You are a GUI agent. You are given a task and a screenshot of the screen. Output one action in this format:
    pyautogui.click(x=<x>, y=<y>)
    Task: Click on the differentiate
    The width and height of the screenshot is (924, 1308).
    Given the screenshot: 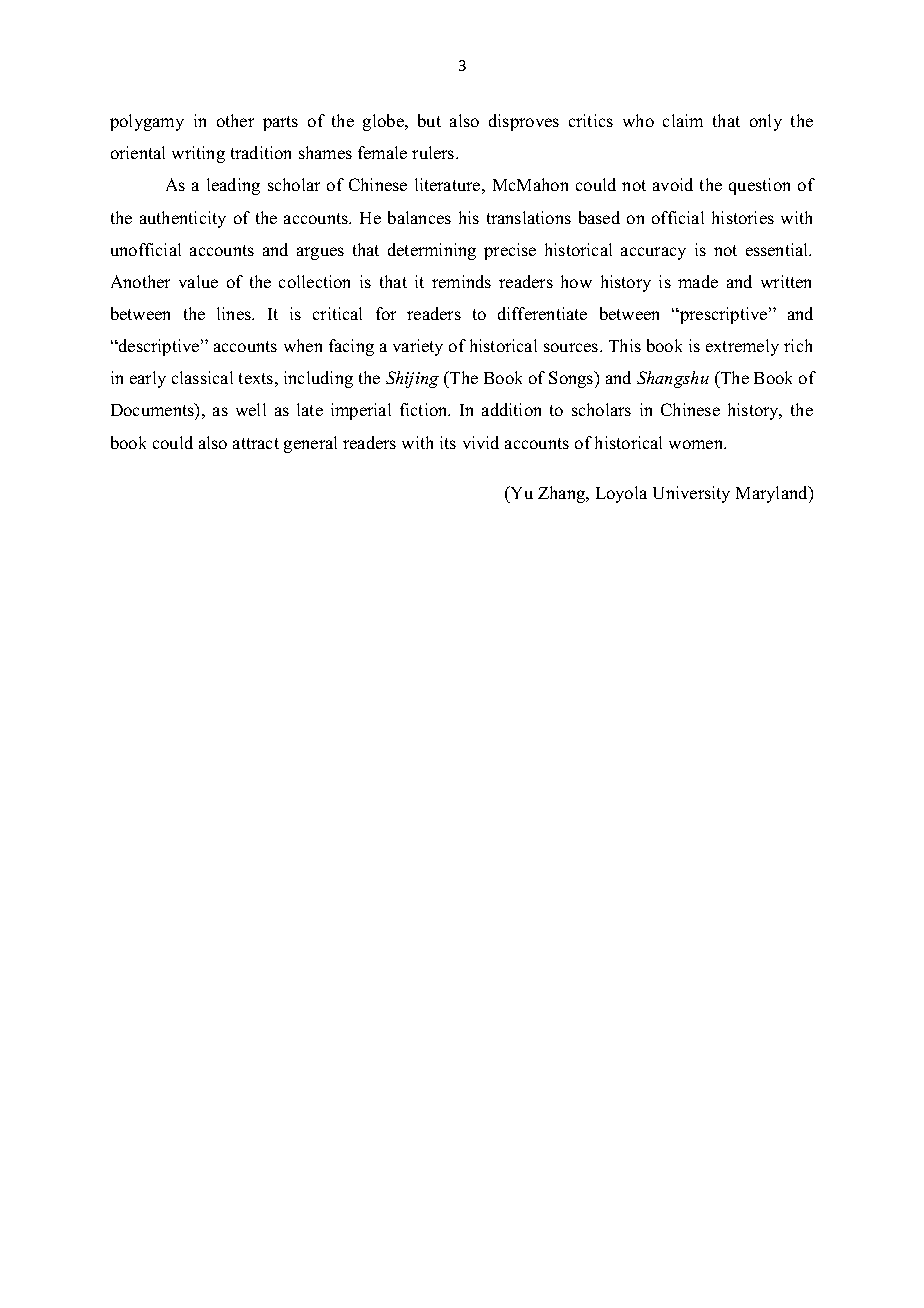 What is the action you would take?
    pyautogui.click(x=542, y=313)
